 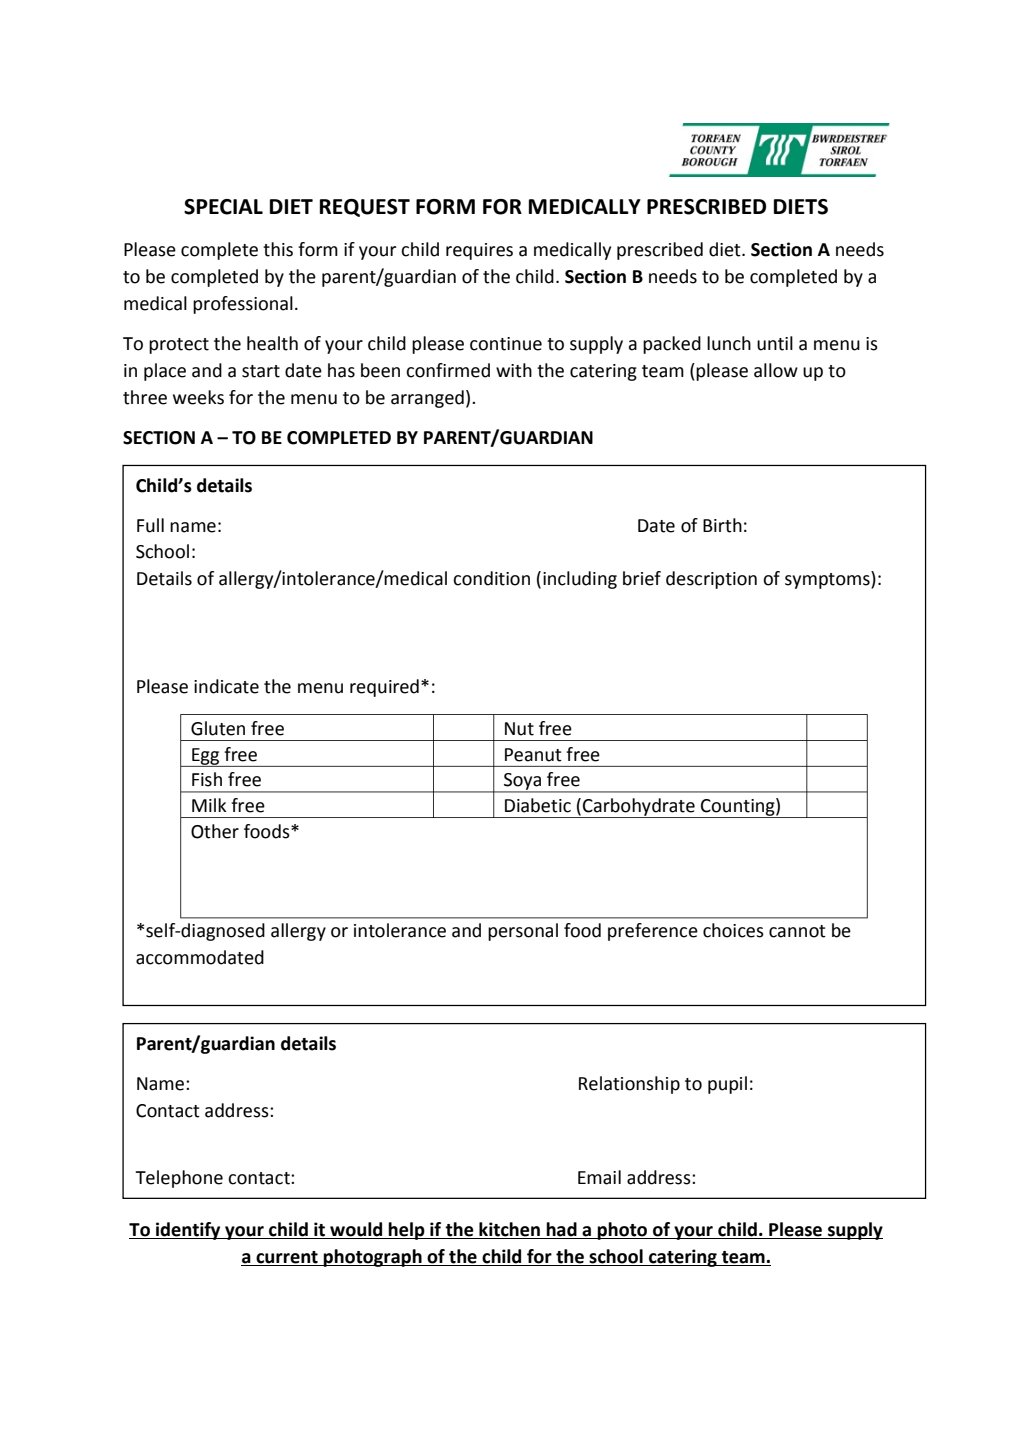 I want to click on SPECIAL, so click(x=223, y=207).
